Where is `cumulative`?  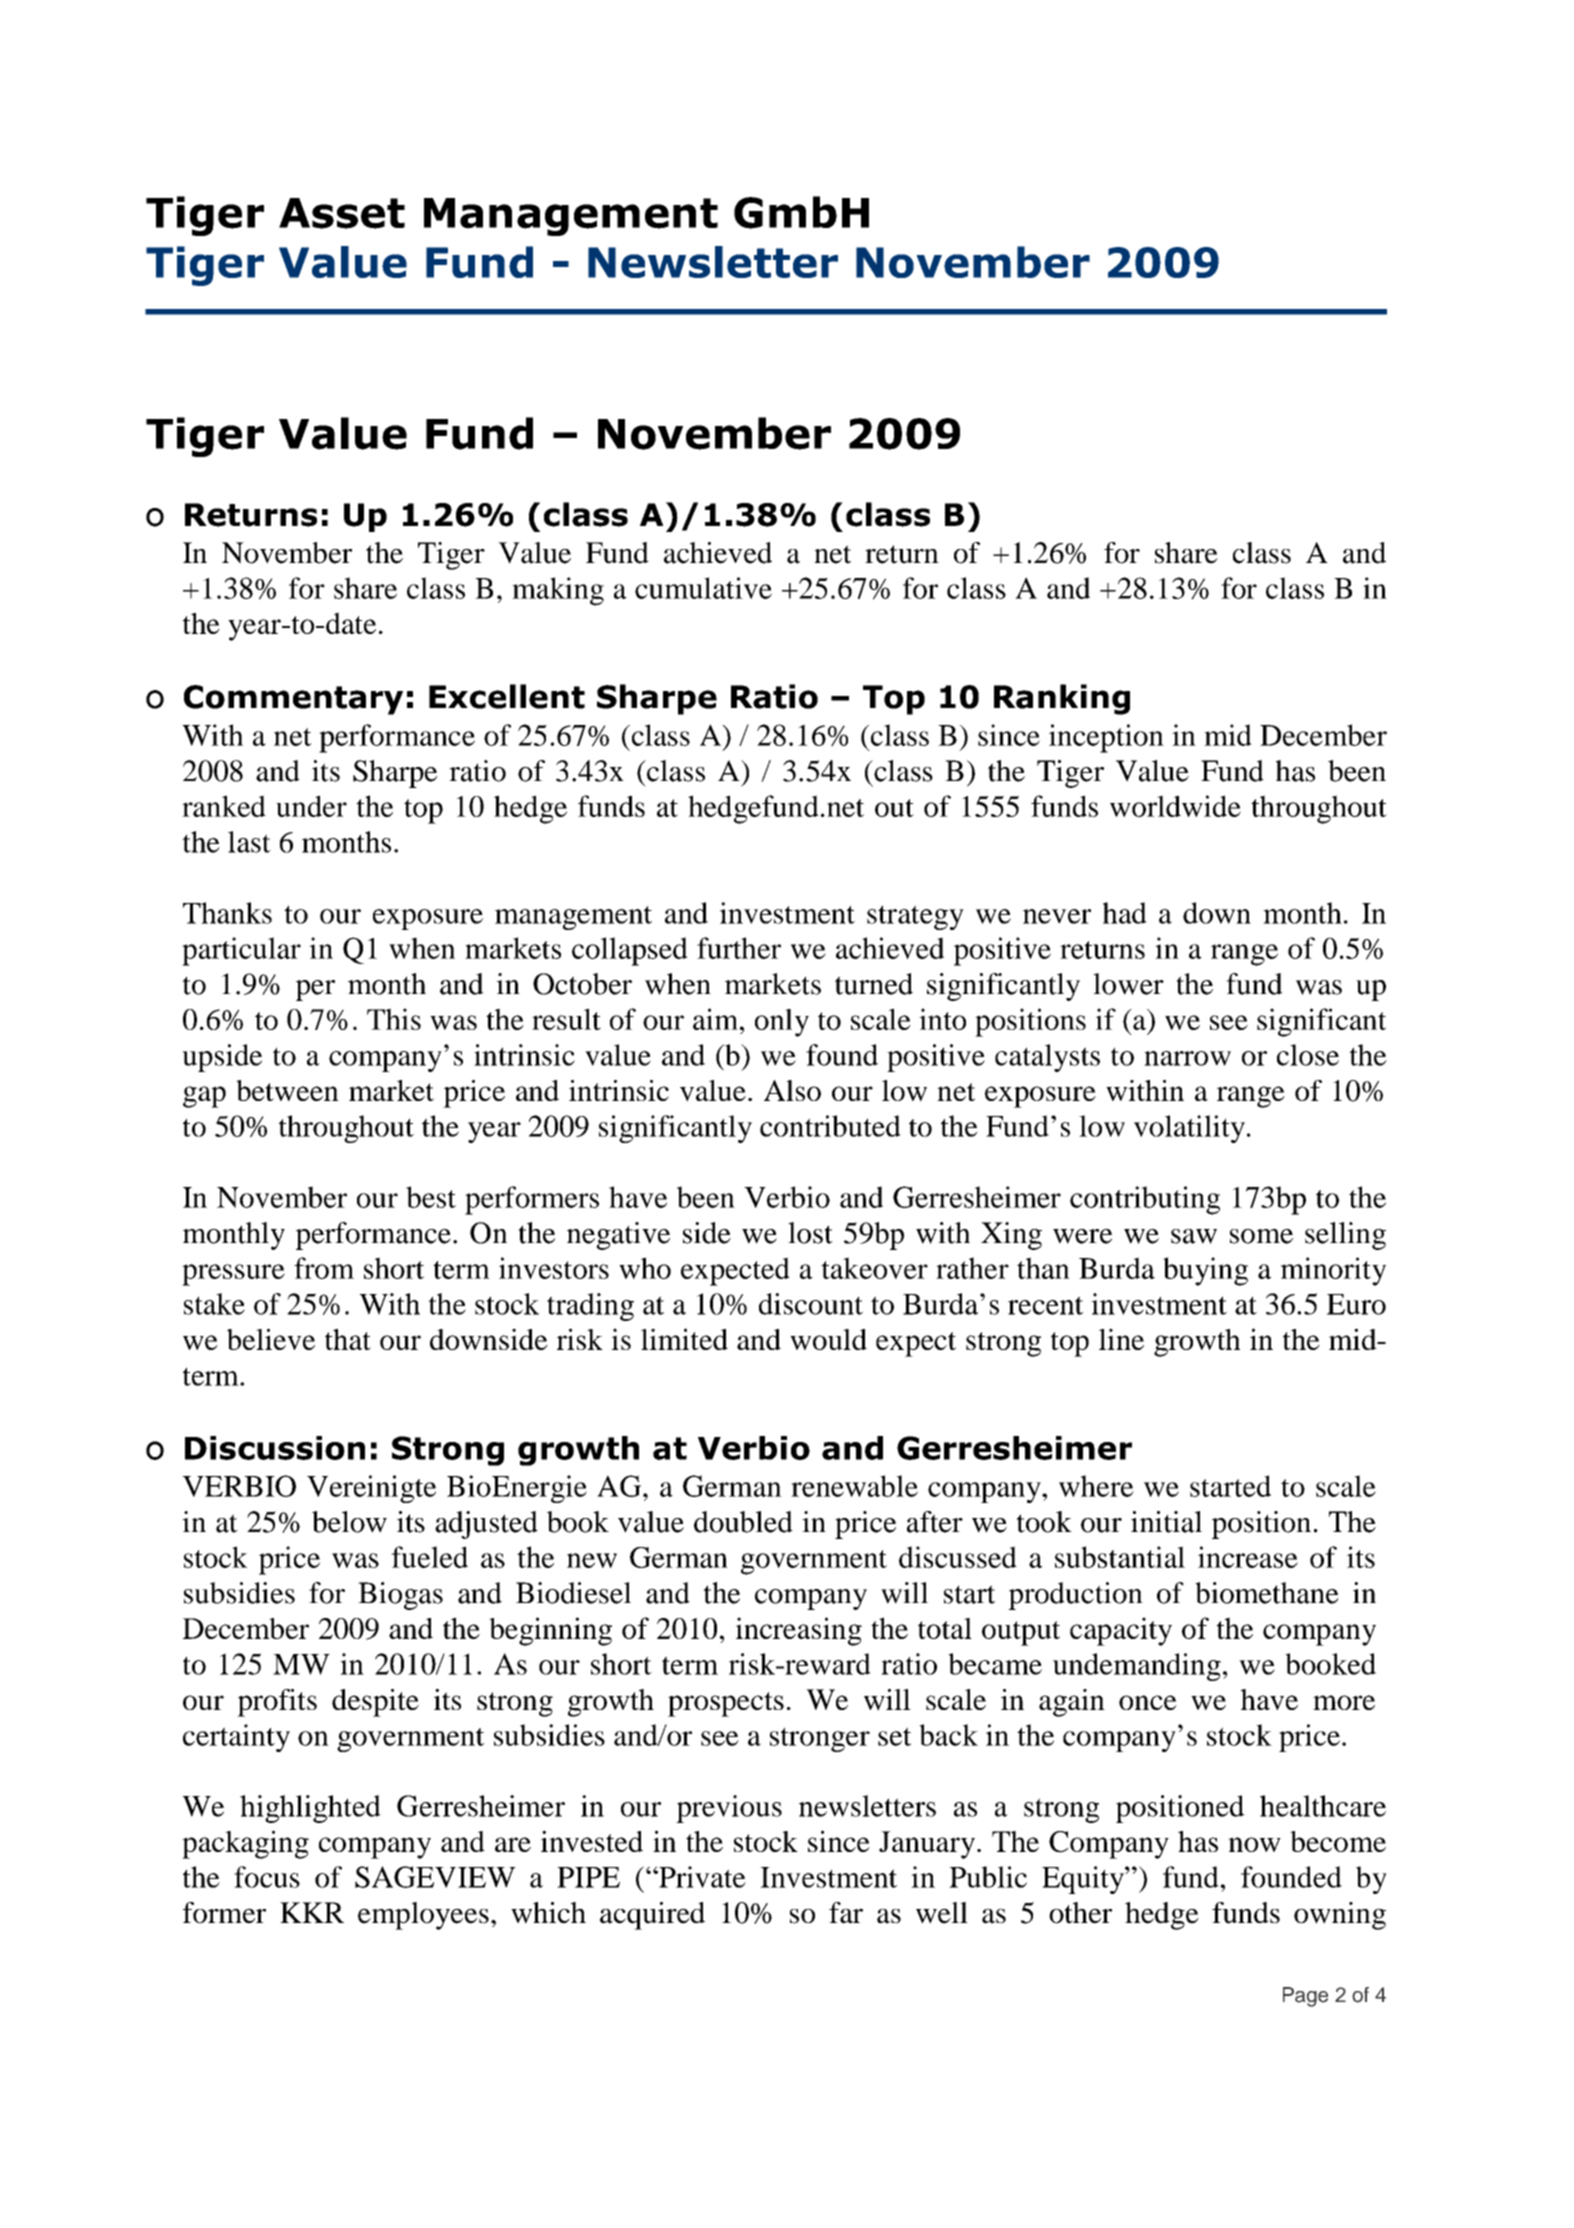
cumulative is located at coordinates (703, 588).
